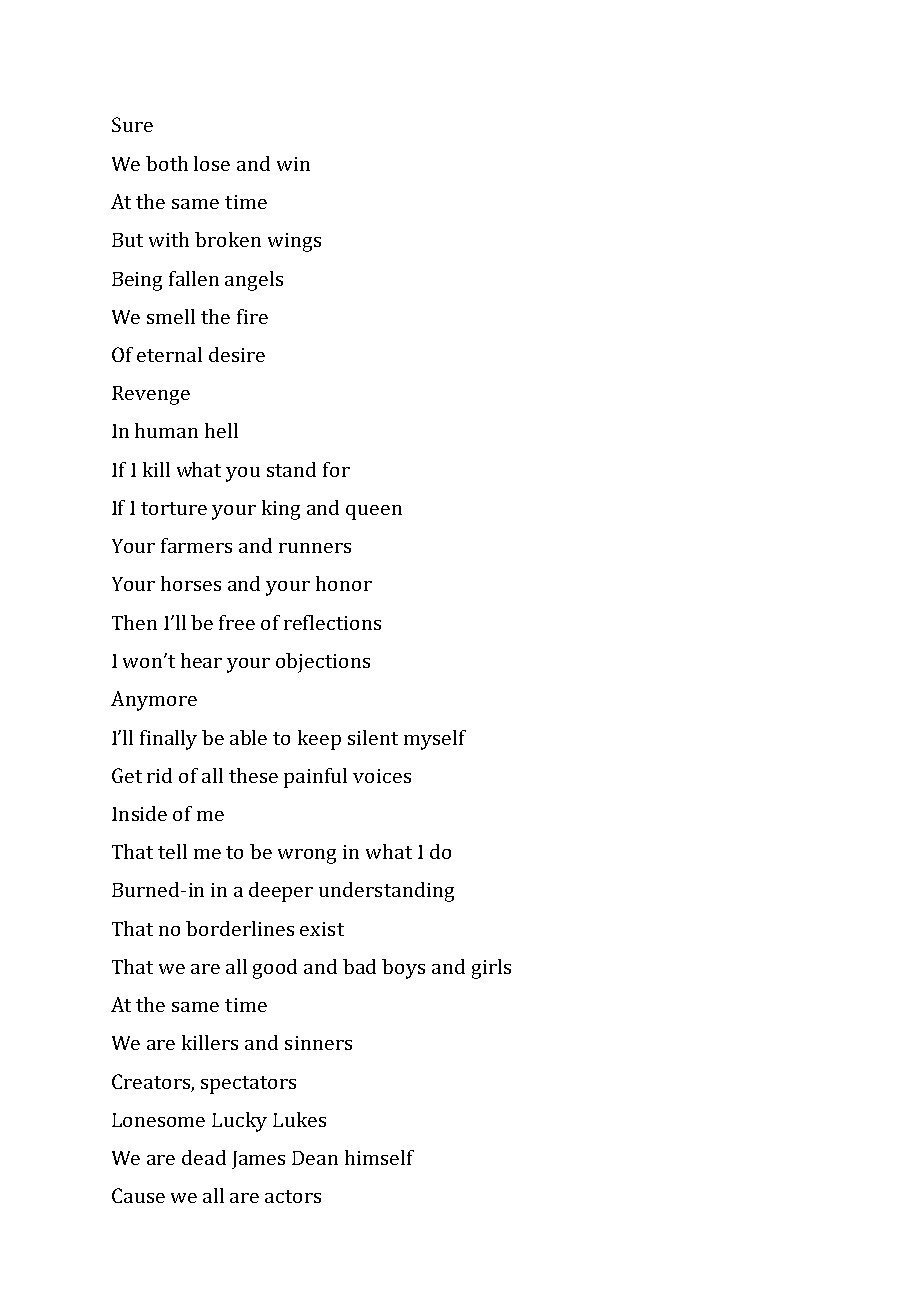 Image resolution: width=924 pixels, height=1308 pixels. I want to click on for, so click(336, 469).
